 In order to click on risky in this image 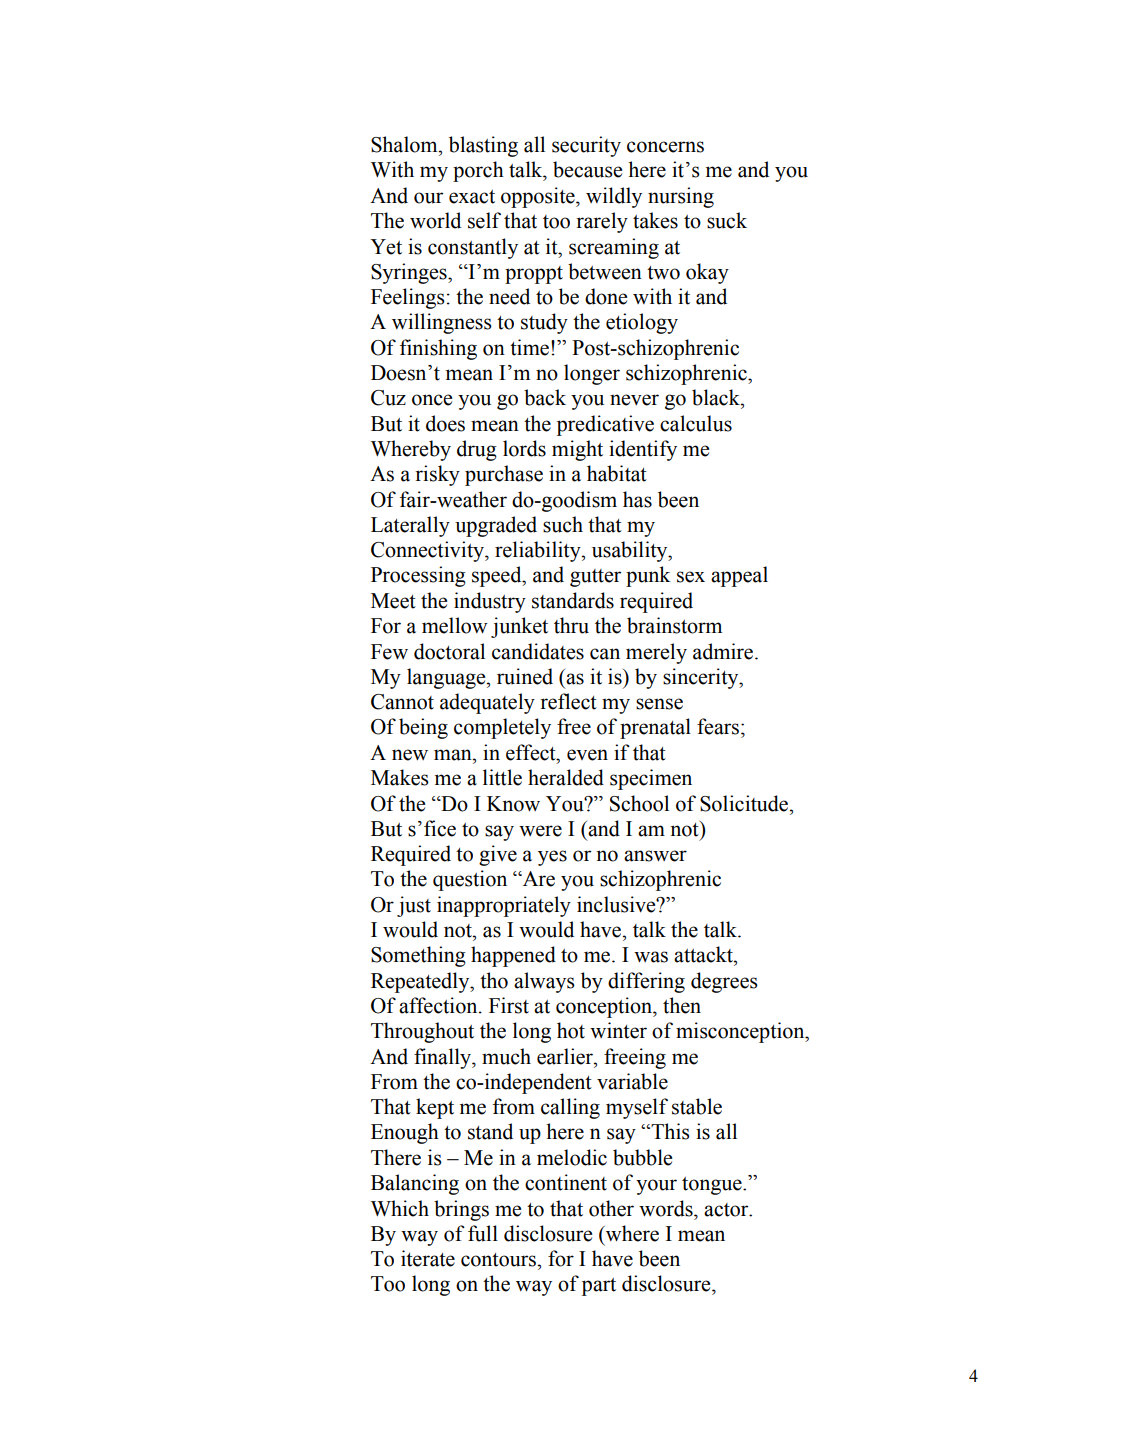, I will do `click(437, 475)`.
